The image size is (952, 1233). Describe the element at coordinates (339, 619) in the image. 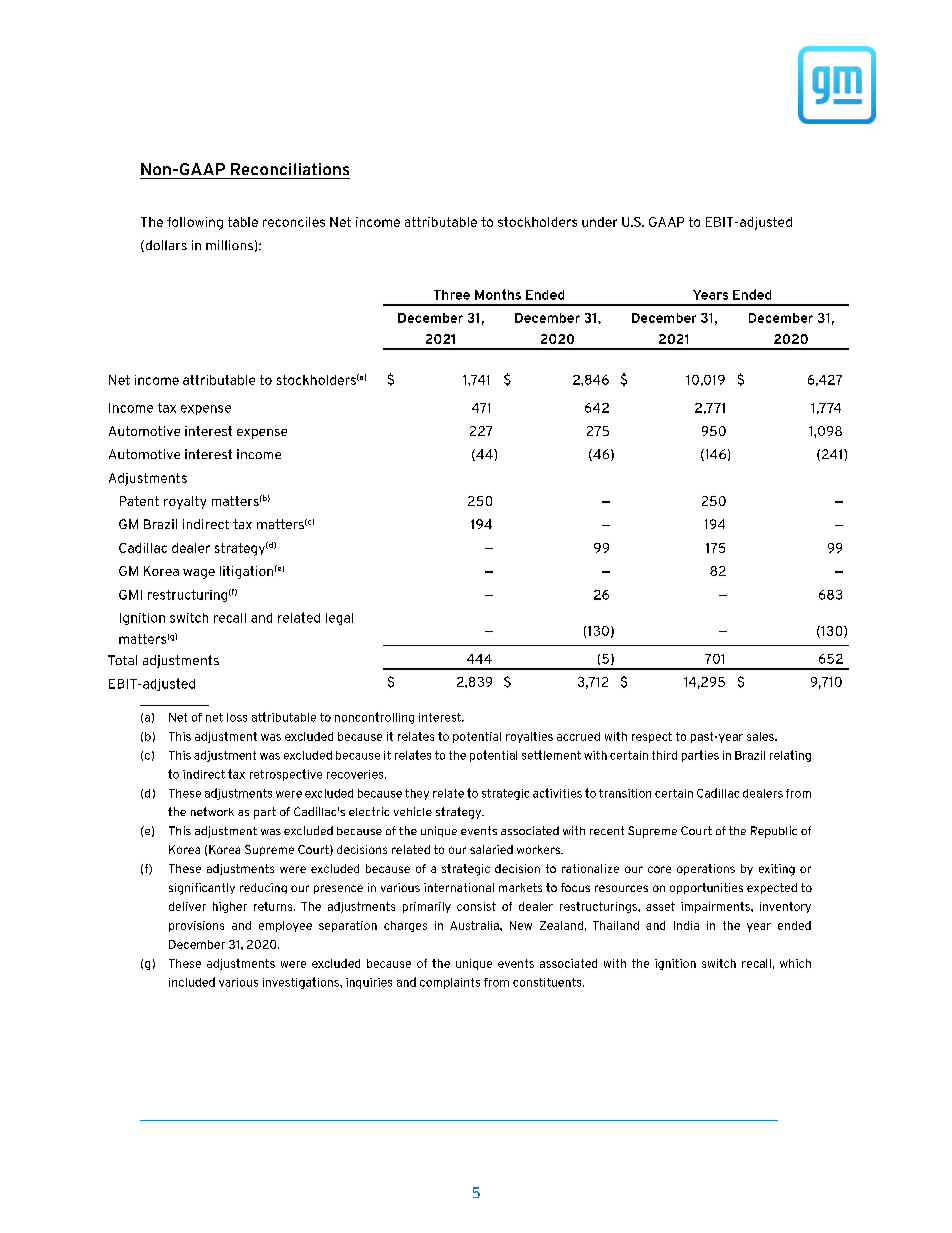

I see `legal` at that location.
